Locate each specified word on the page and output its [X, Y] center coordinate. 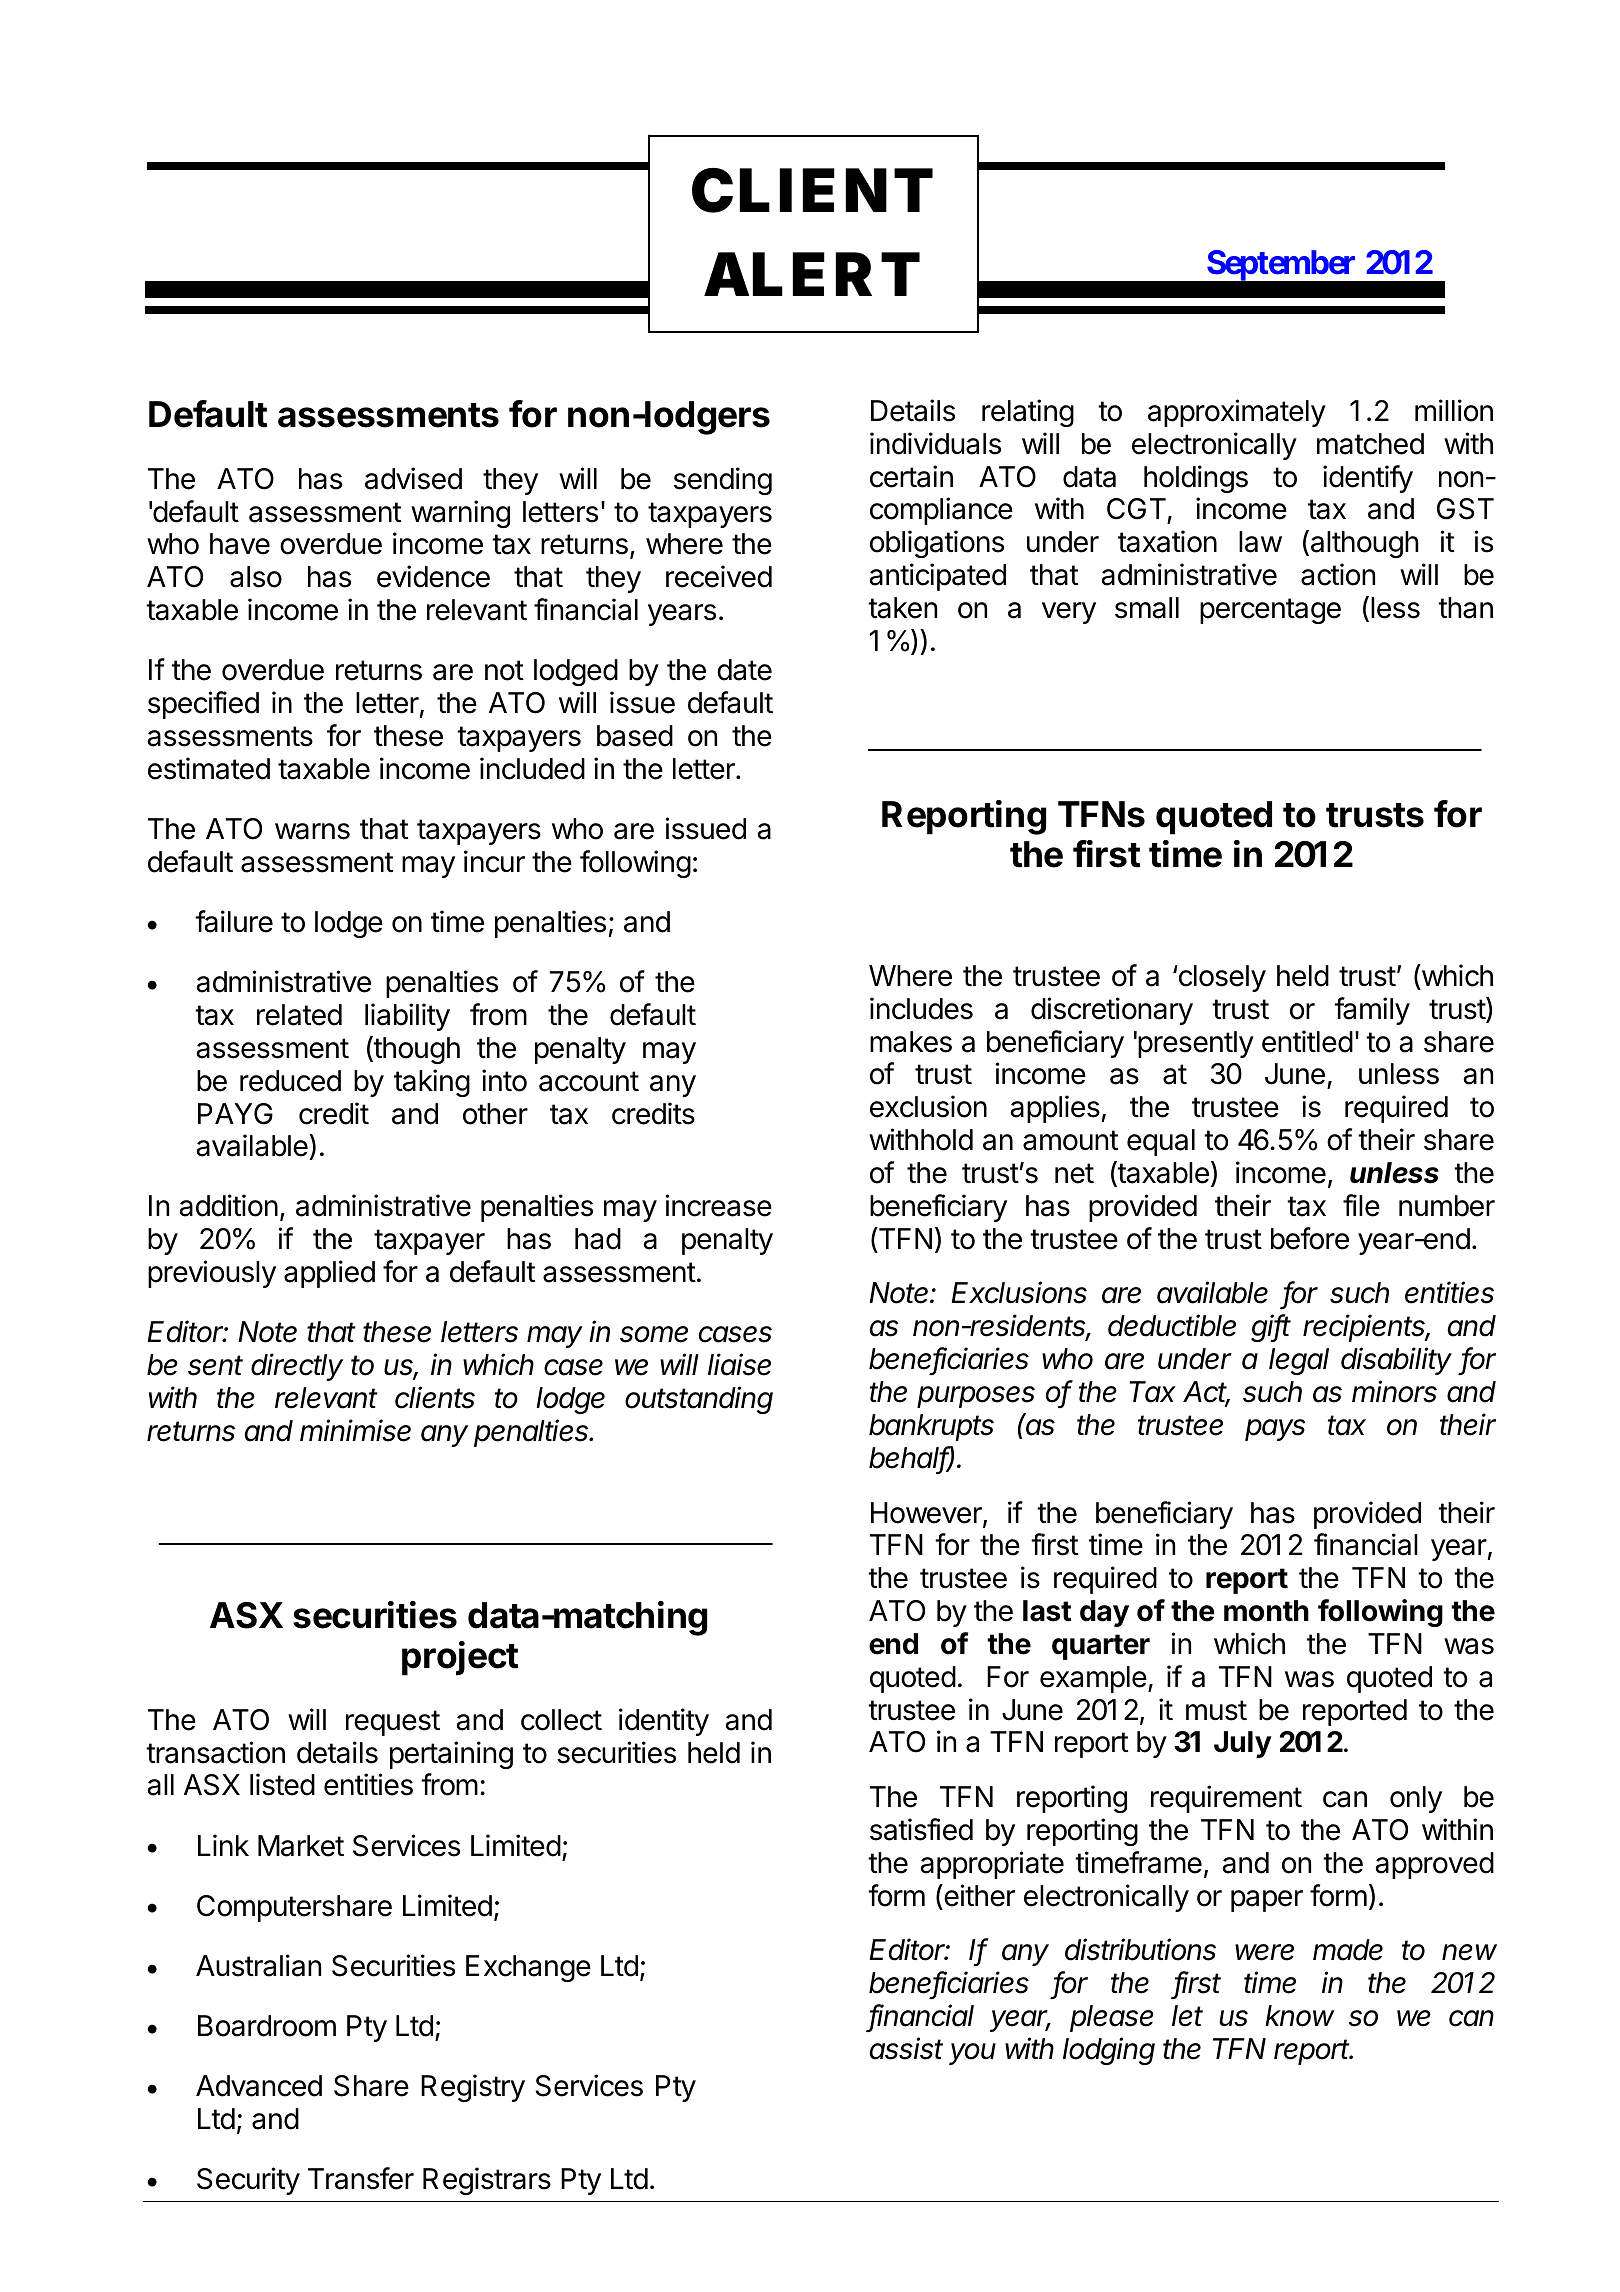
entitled [1307, 1041]
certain [911, 476]
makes [911, 1042]
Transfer [361, 2178]
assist [906, 2048]
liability [407, 1017]
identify [1368, 479]
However [927, 1514]
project [460, 1658]
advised [413, 478]
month [1266, 1611]
